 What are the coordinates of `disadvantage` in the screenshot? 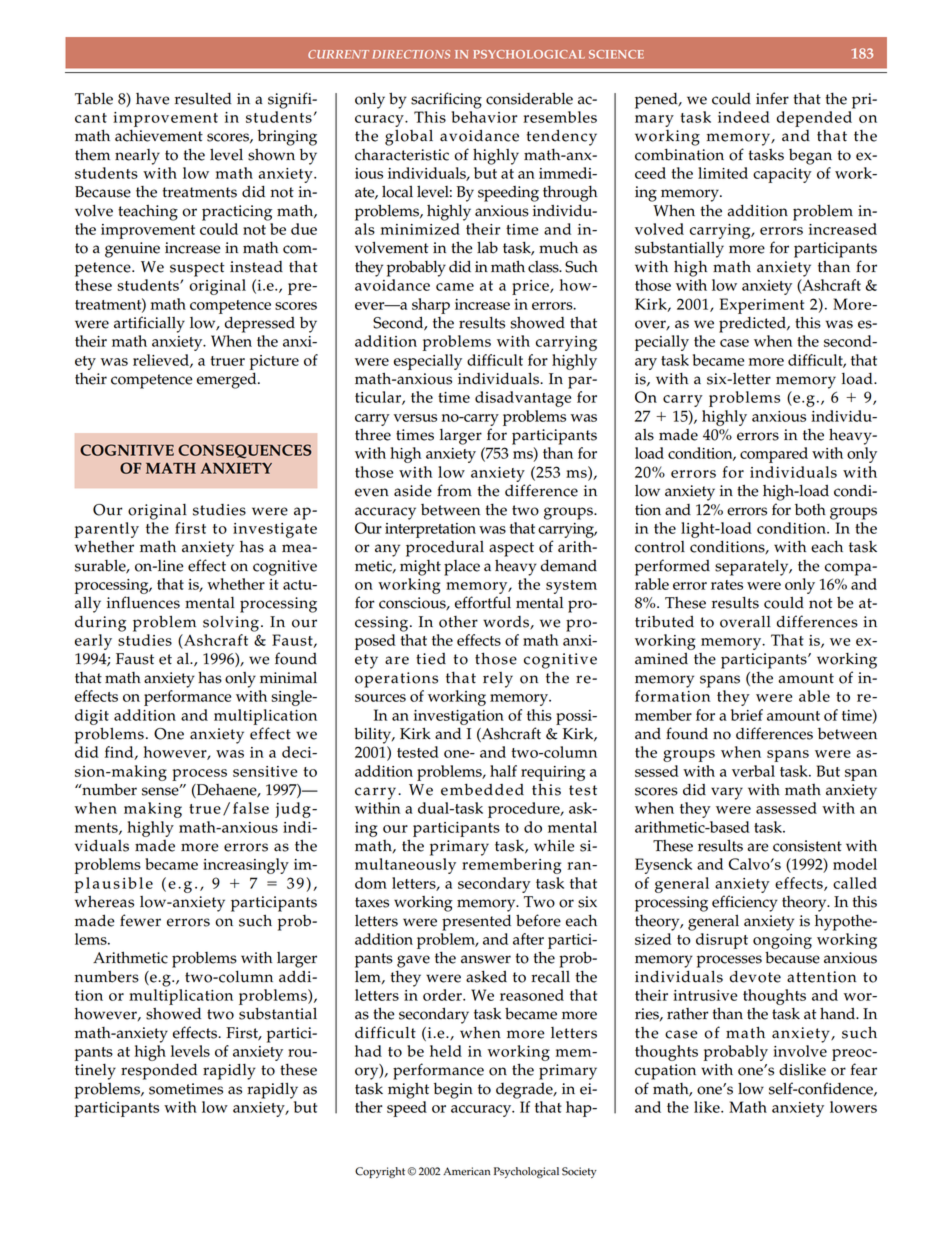 It's located at (523, 399).
